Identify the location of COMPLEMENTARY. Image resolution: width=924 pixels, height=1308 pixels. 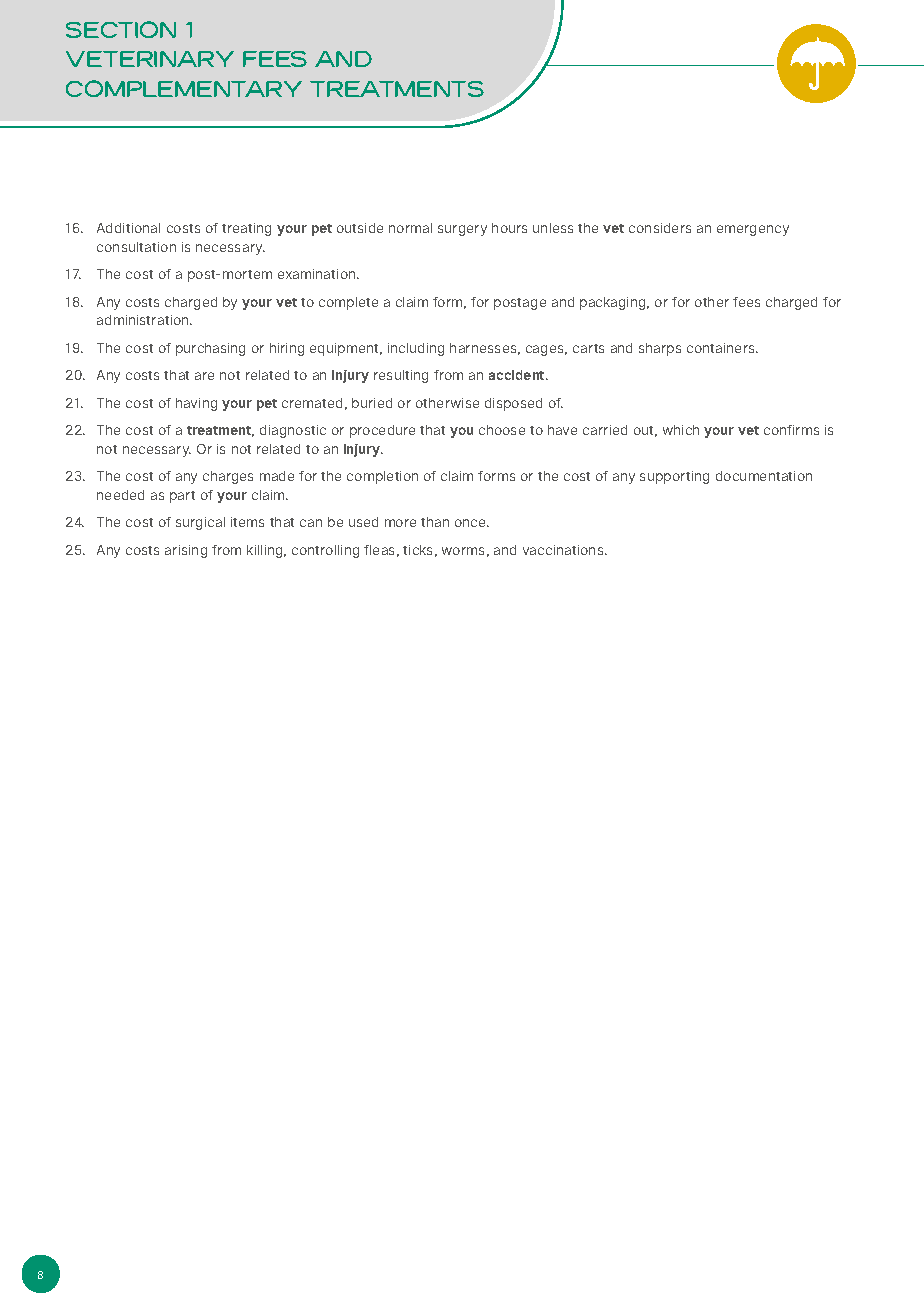
(184, 88).
